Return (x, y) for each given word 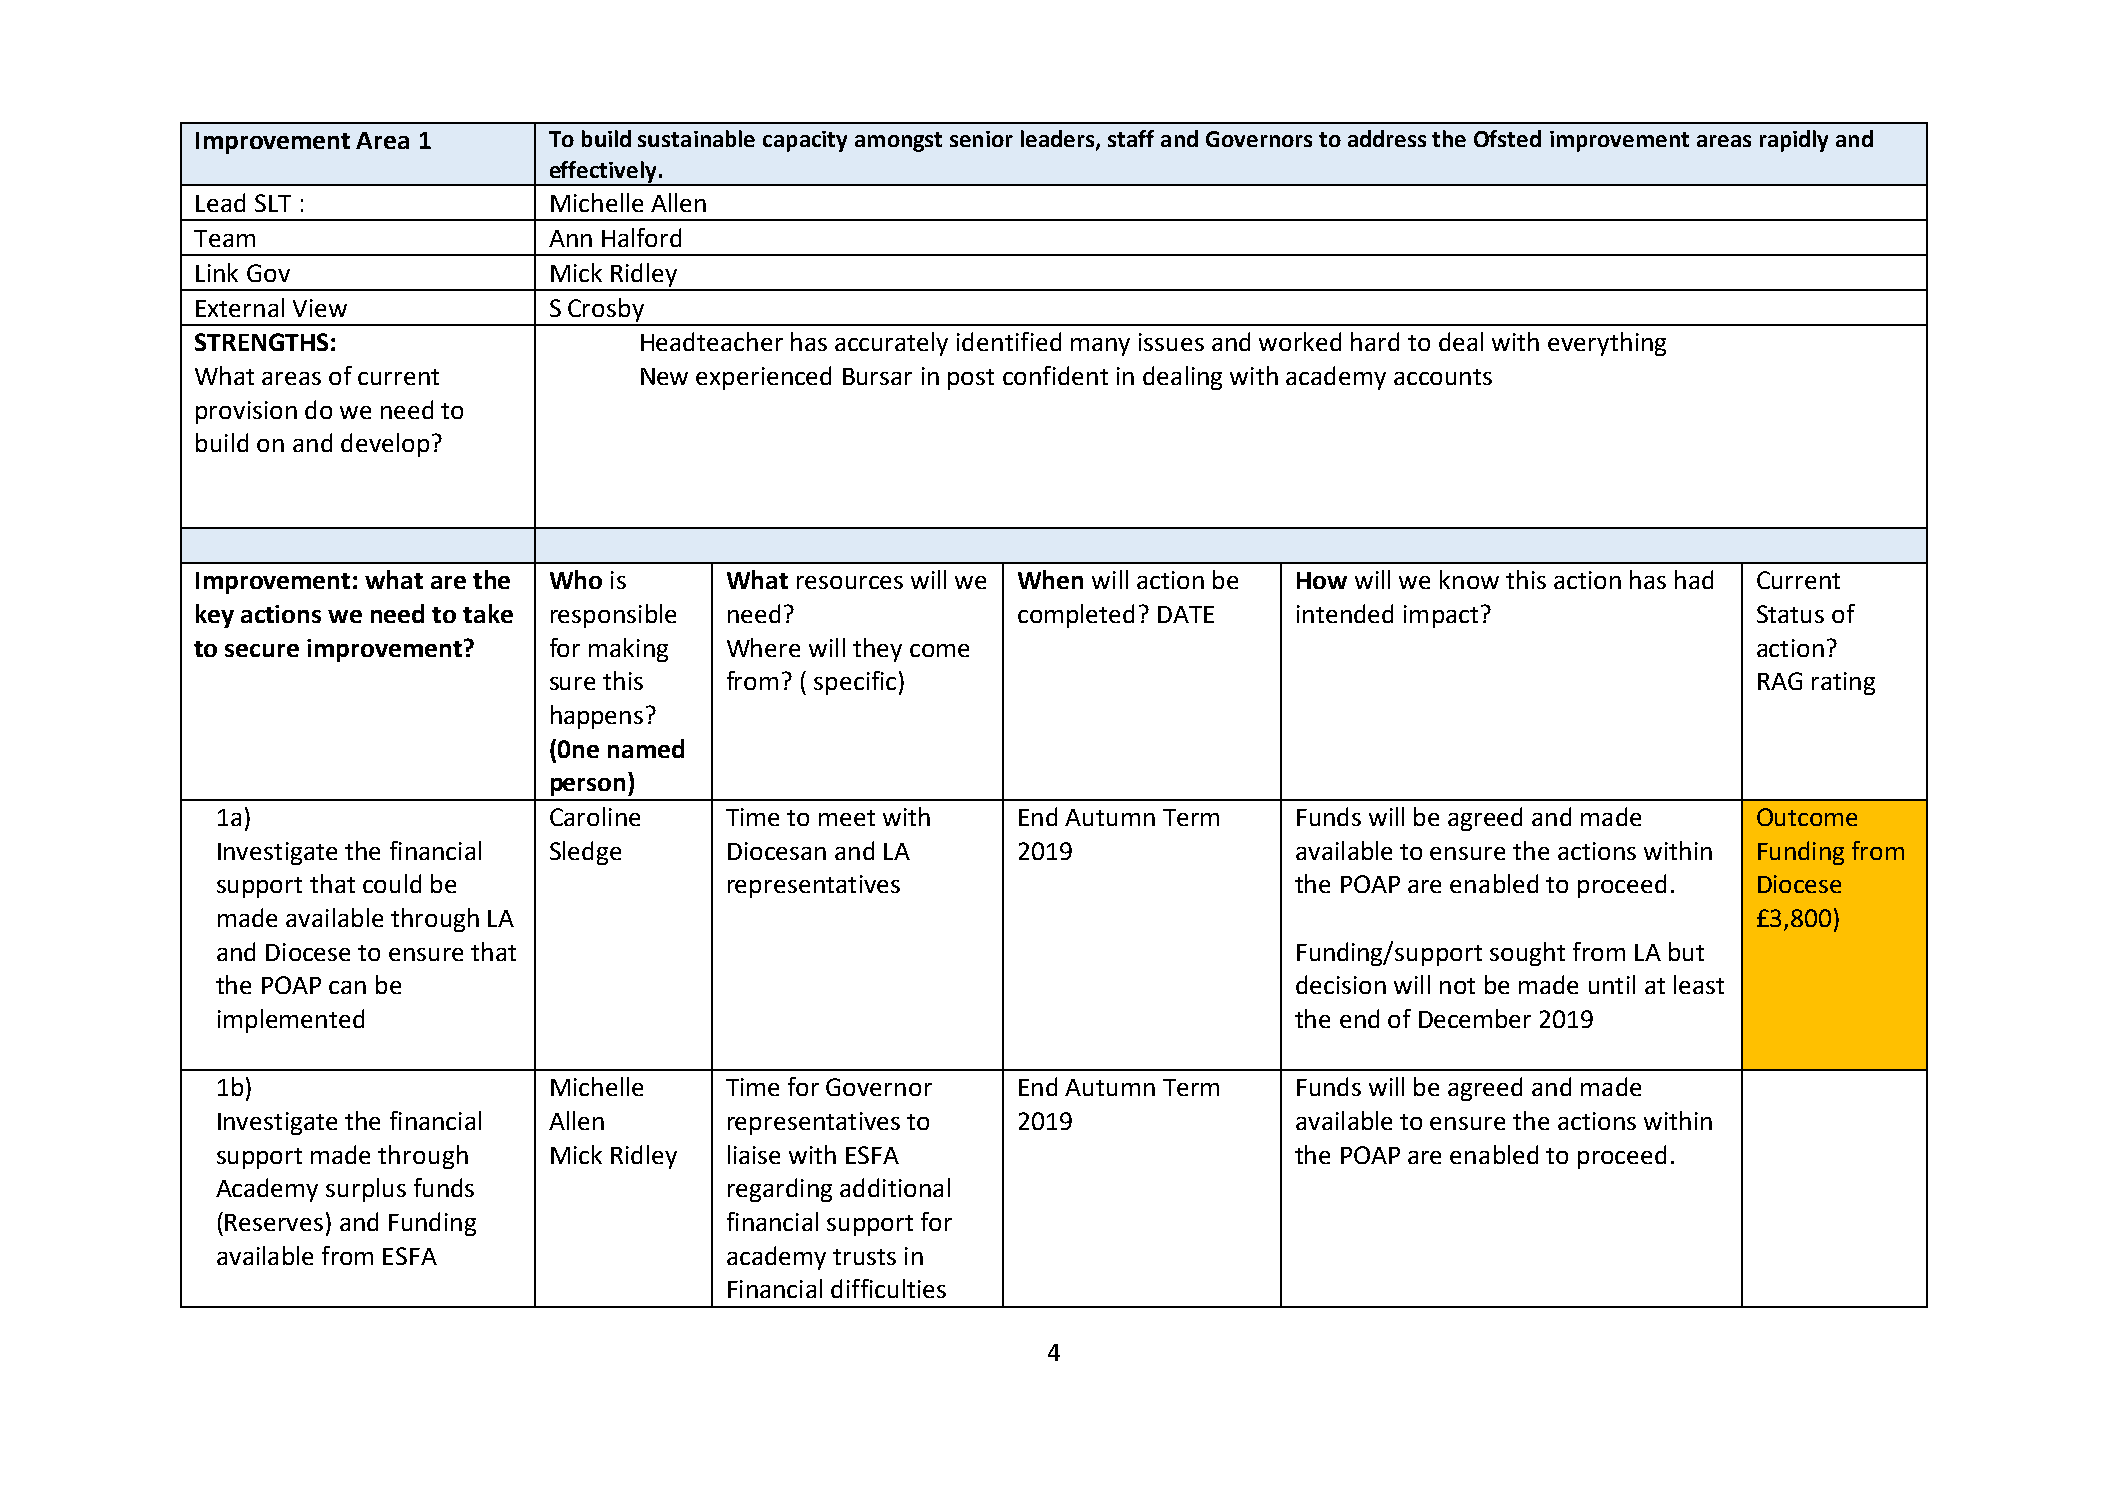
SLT (273, 203)
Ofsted (1507, 138)
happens (597, 717)
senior (981, 139)
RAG (1780, 681)
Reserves (274, 1222)
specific (855, 683)
